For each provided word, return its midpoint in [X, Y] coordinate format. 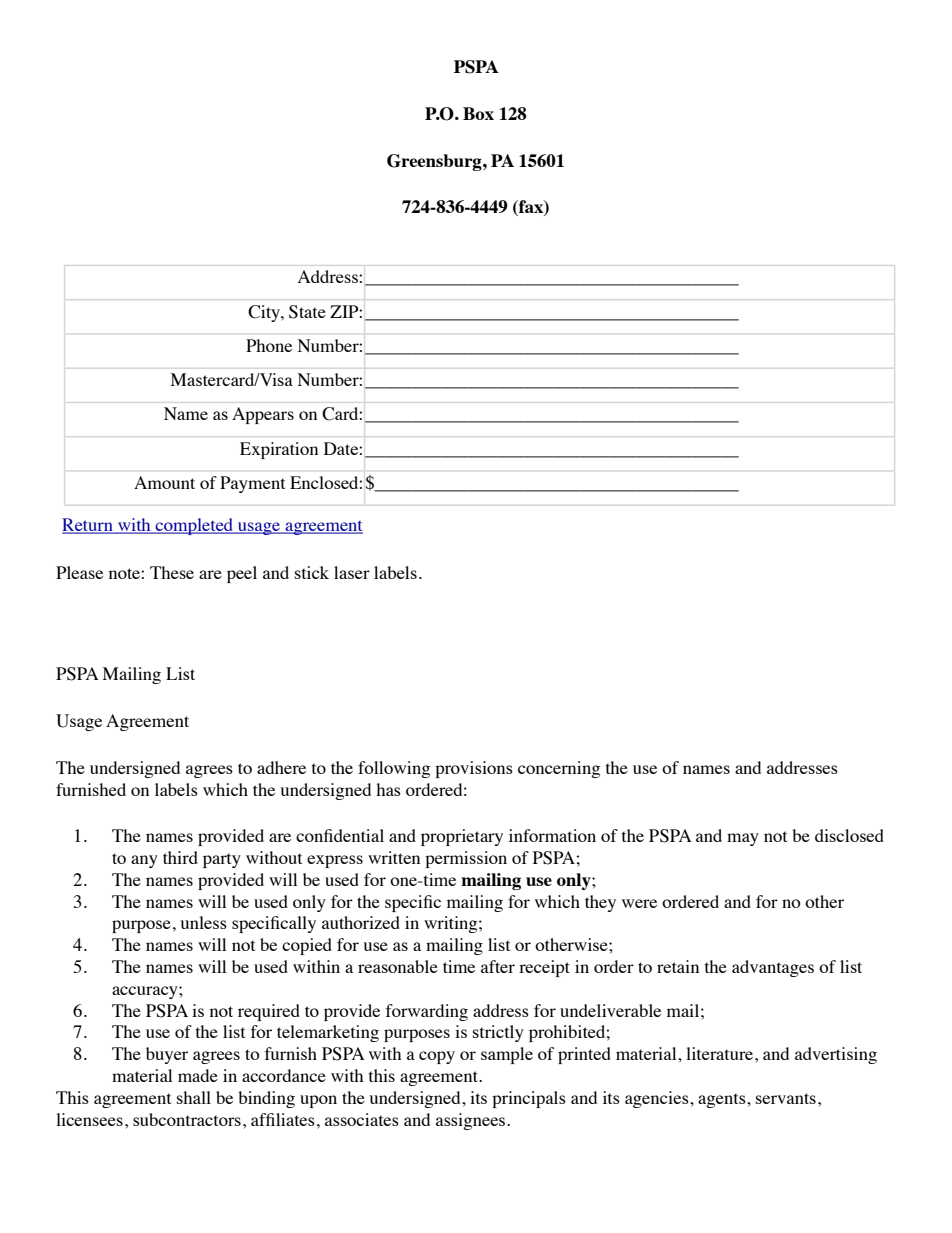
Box [478, 113]
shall [194, 1097]
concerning [559, 769]
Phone [269, 345]
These [172, 572]
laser [352, 572]
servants [786, 1098]
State [307, 312]
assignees [472, 1121]
